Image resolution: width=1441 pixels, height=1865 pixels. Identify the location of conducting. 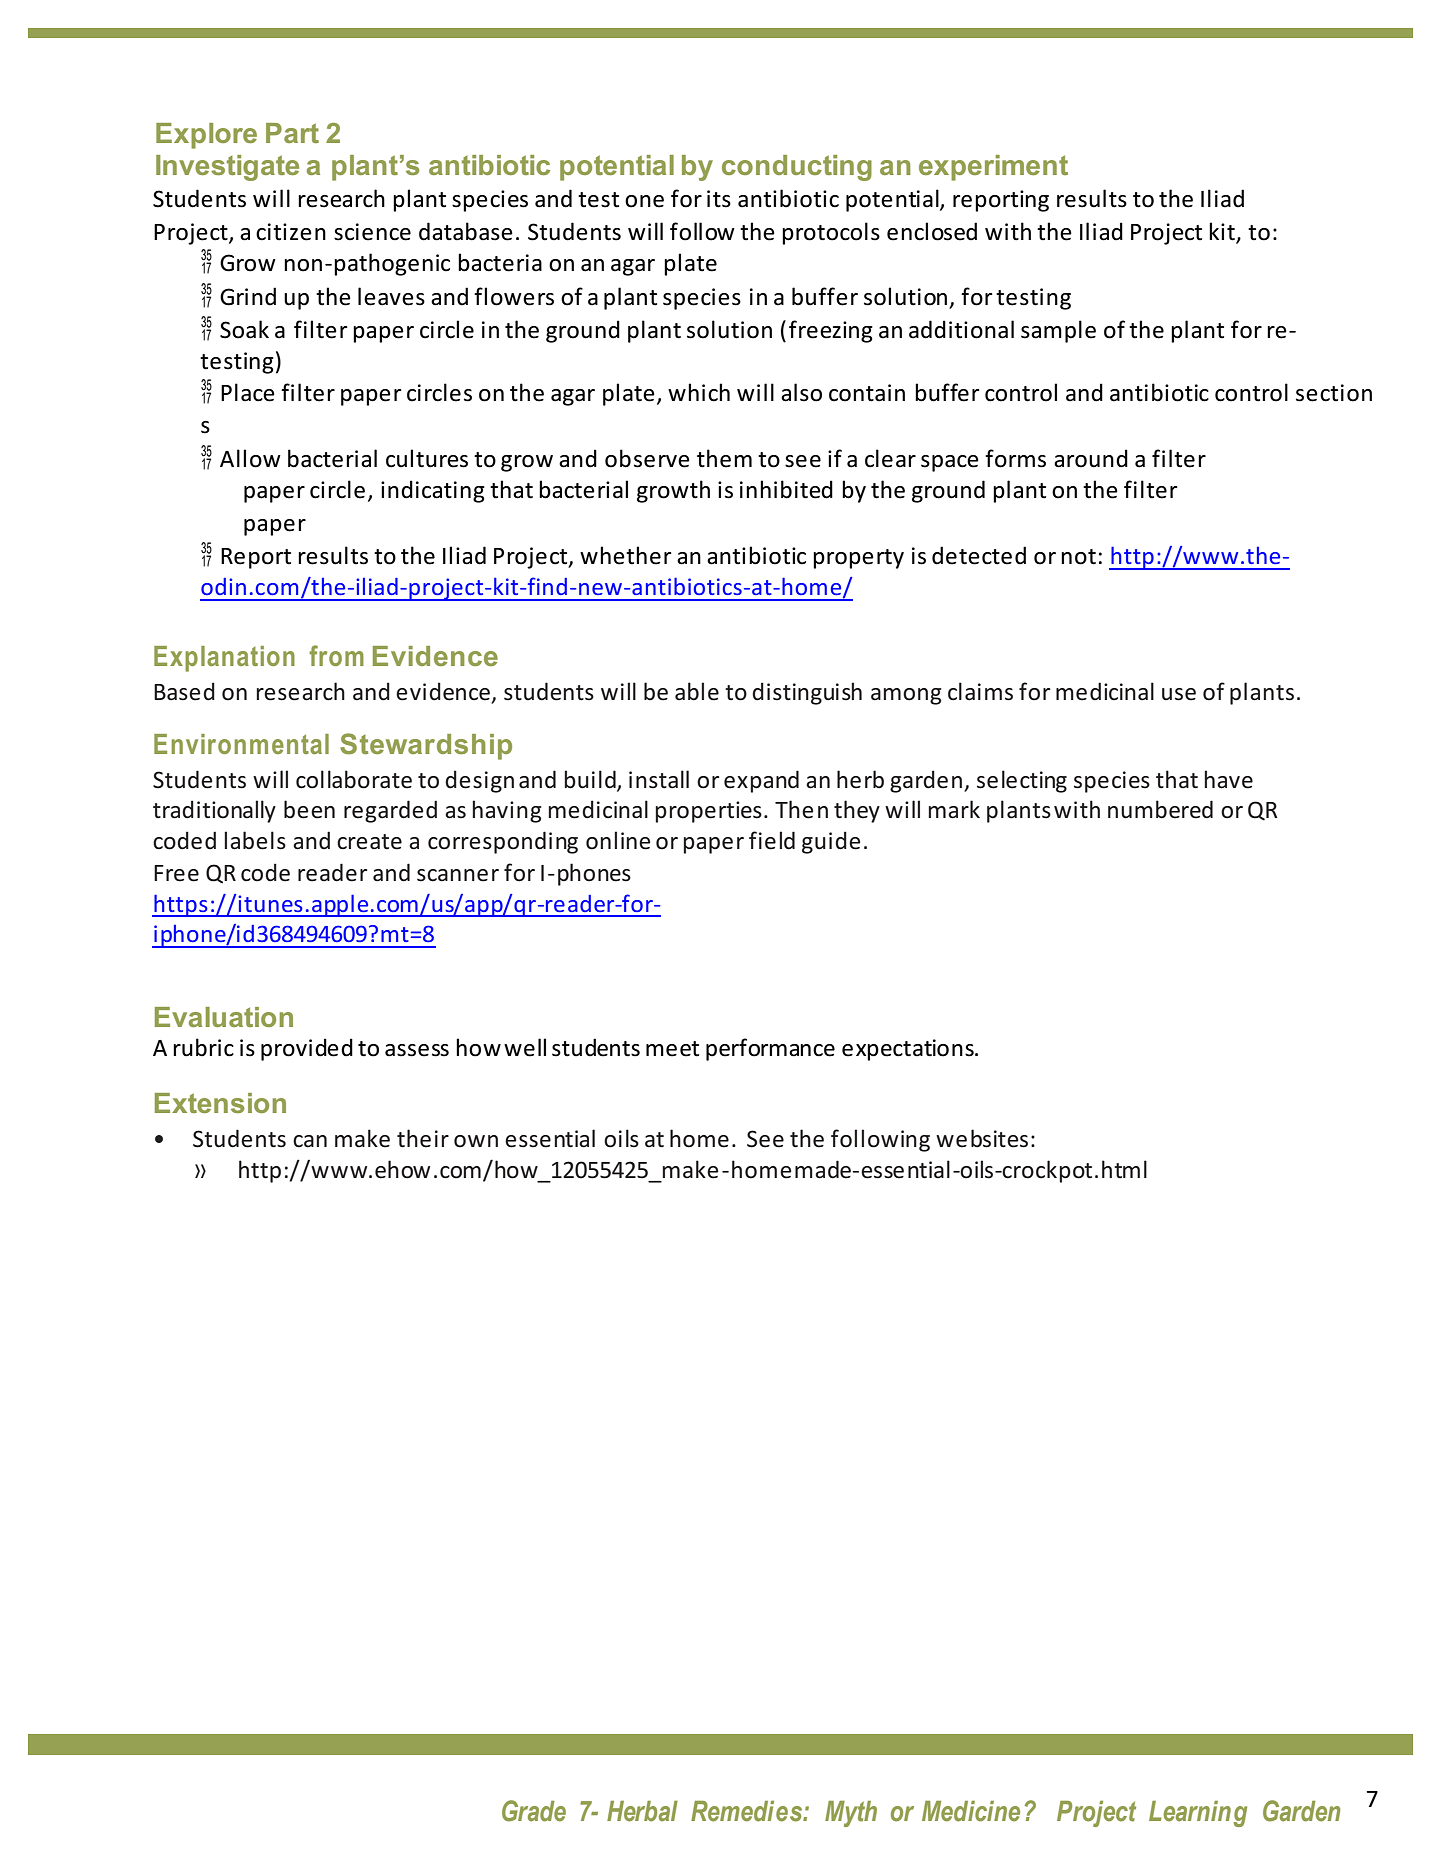
(797, 168).
